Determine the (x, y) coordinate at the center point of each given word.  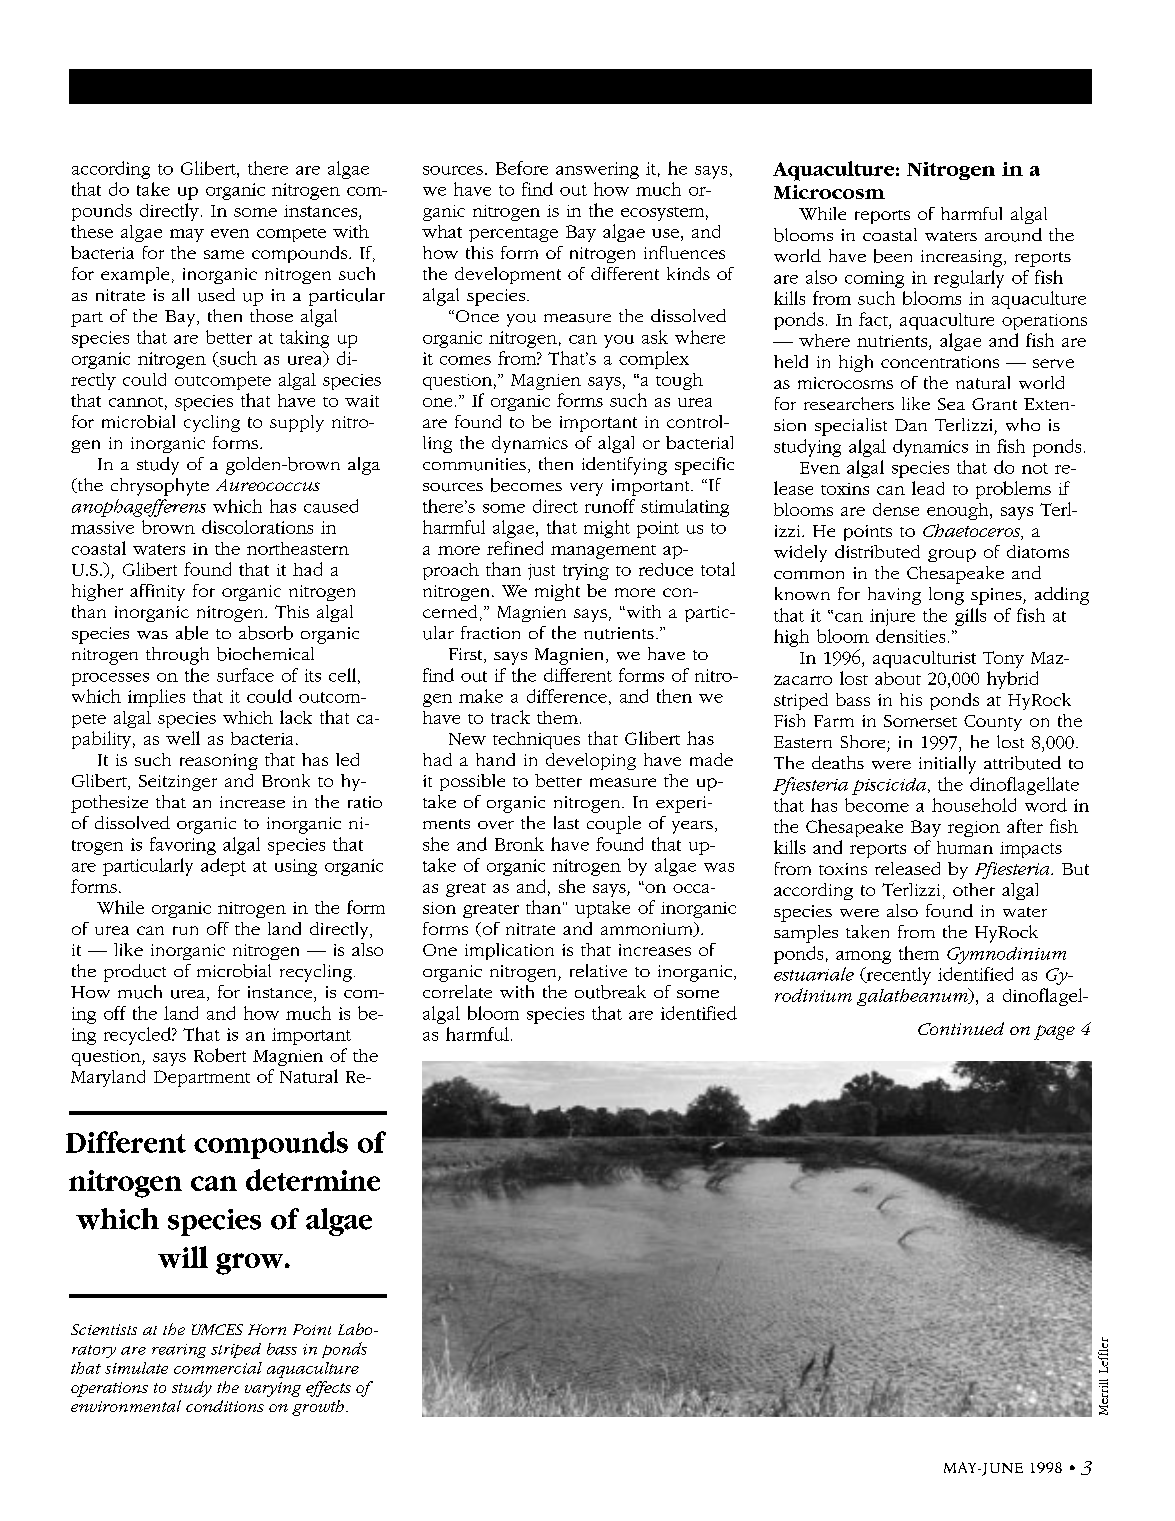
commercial (218, 1368)
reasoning (219, 762)
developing (591, 761)
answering (597, 170)
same (224, 254)
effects (328, 1389)
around (1013, 235)
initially (947, 765)
